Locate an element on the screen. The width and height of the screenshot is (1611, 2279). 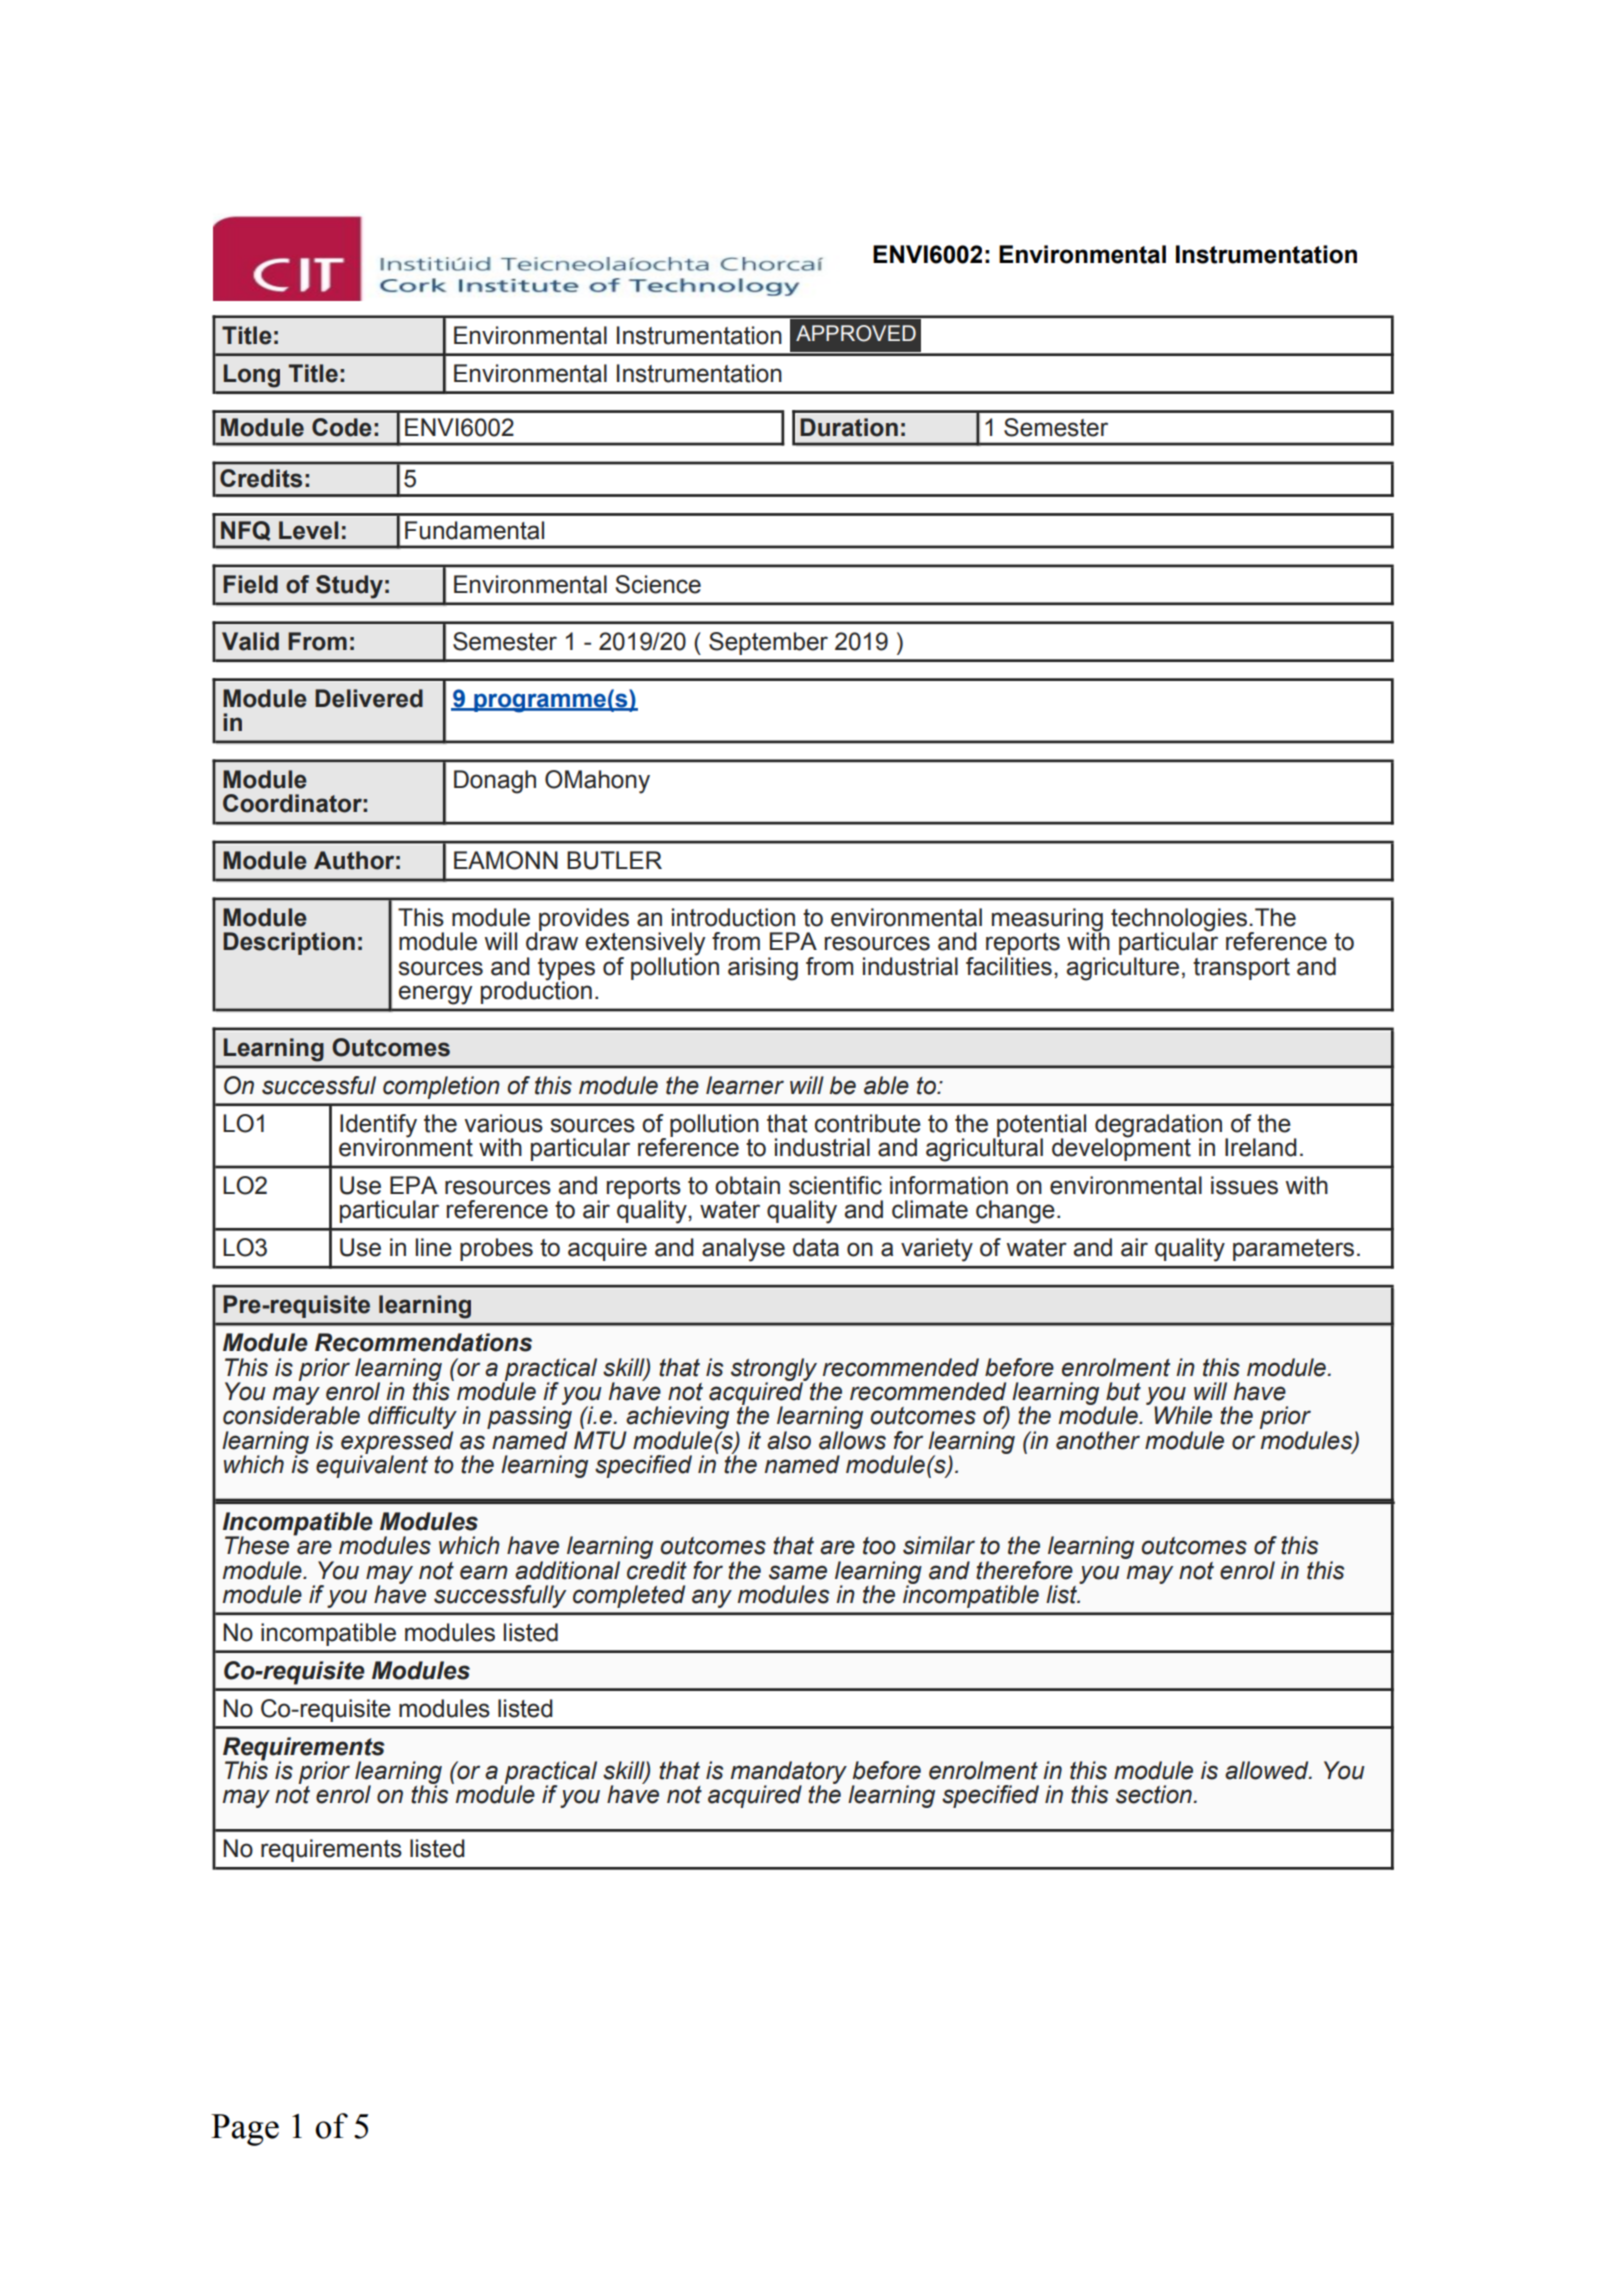
analyse is located at coordinates (743, 1250).
